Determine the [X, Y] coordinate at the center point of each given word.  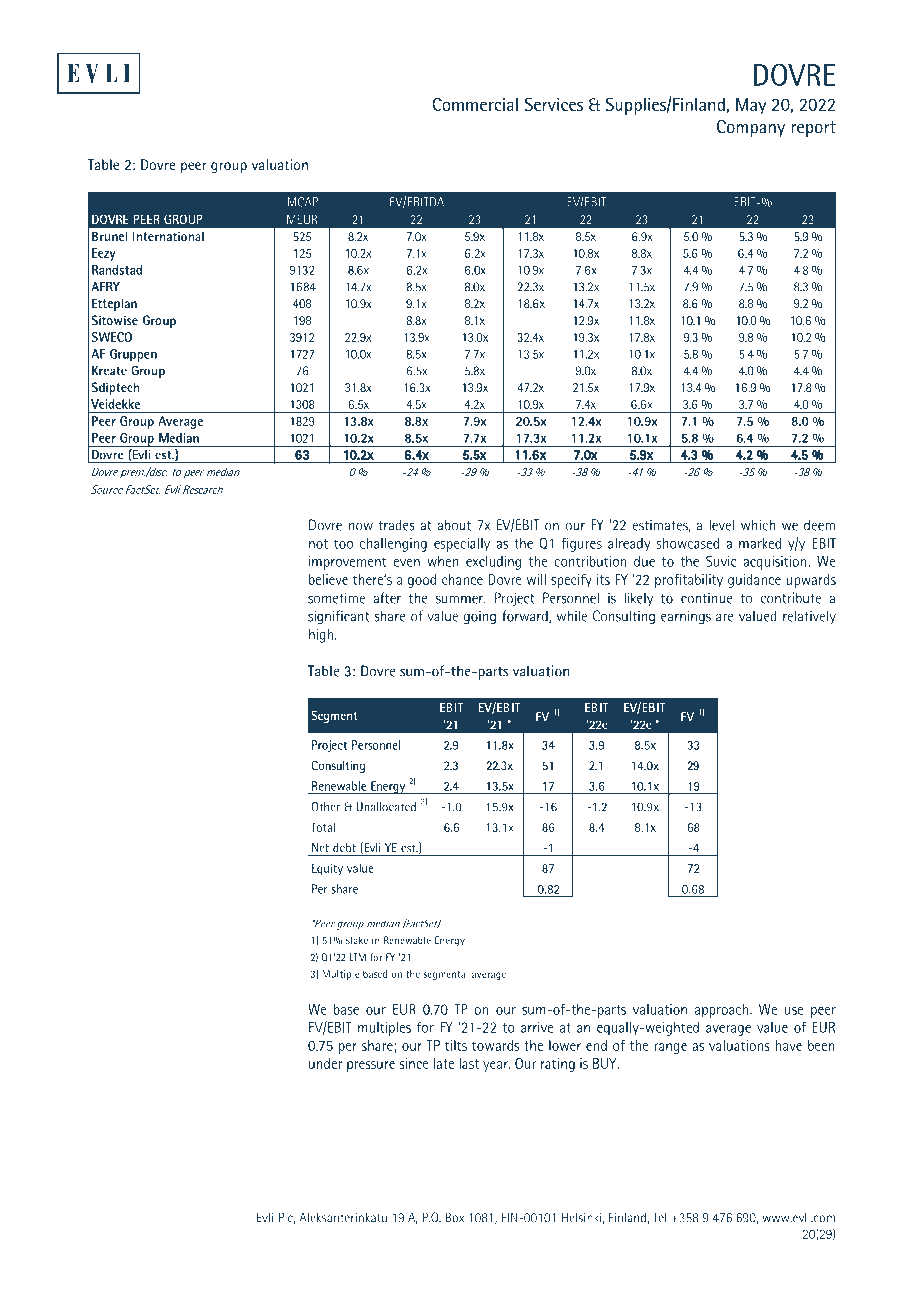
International [168, 236]
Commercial [475, 104]
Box [455, 1217]
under [325, 1063]
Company [751, 128]
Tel [659, 1217]
